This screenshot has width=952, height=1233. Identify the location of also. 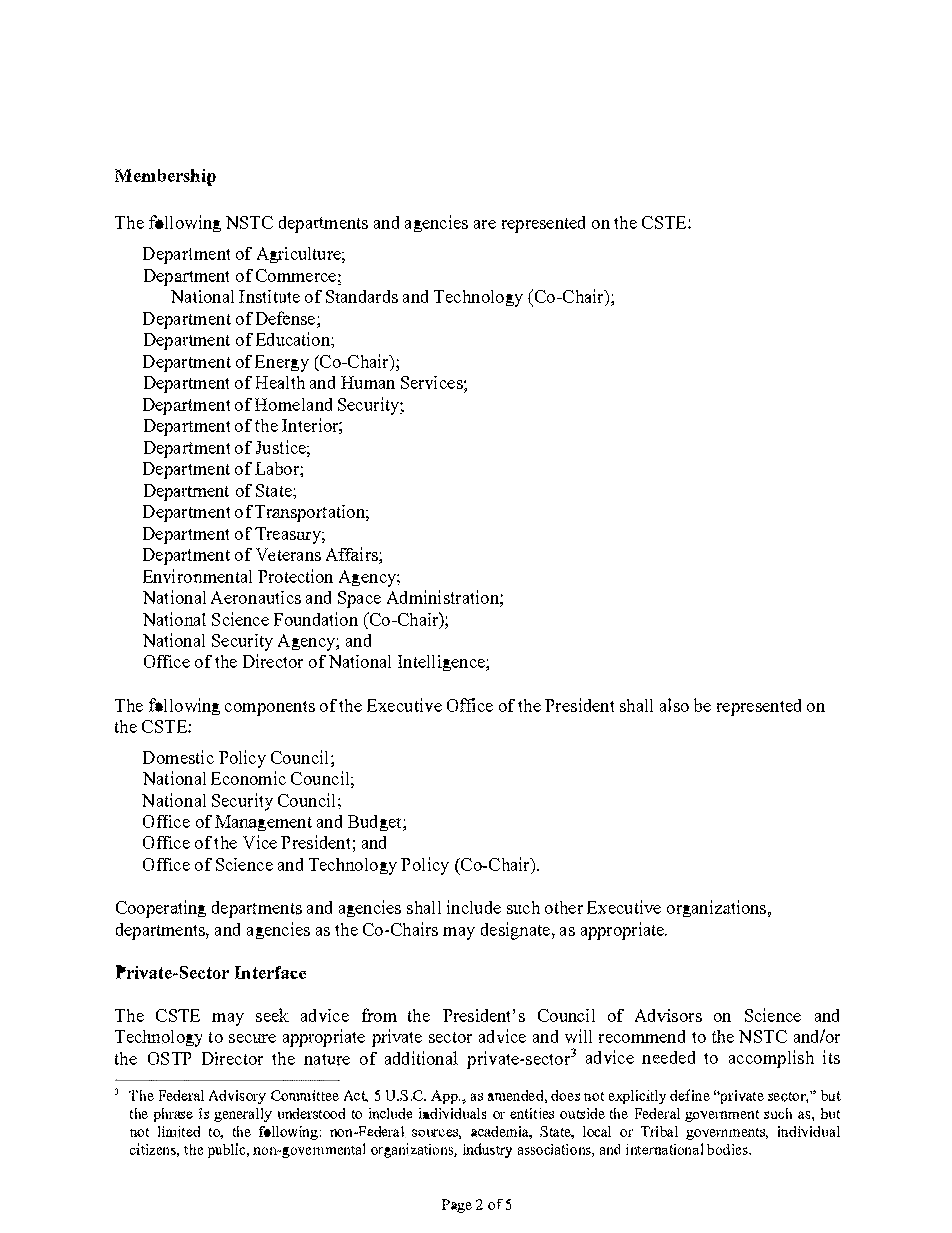
(674, 705).
